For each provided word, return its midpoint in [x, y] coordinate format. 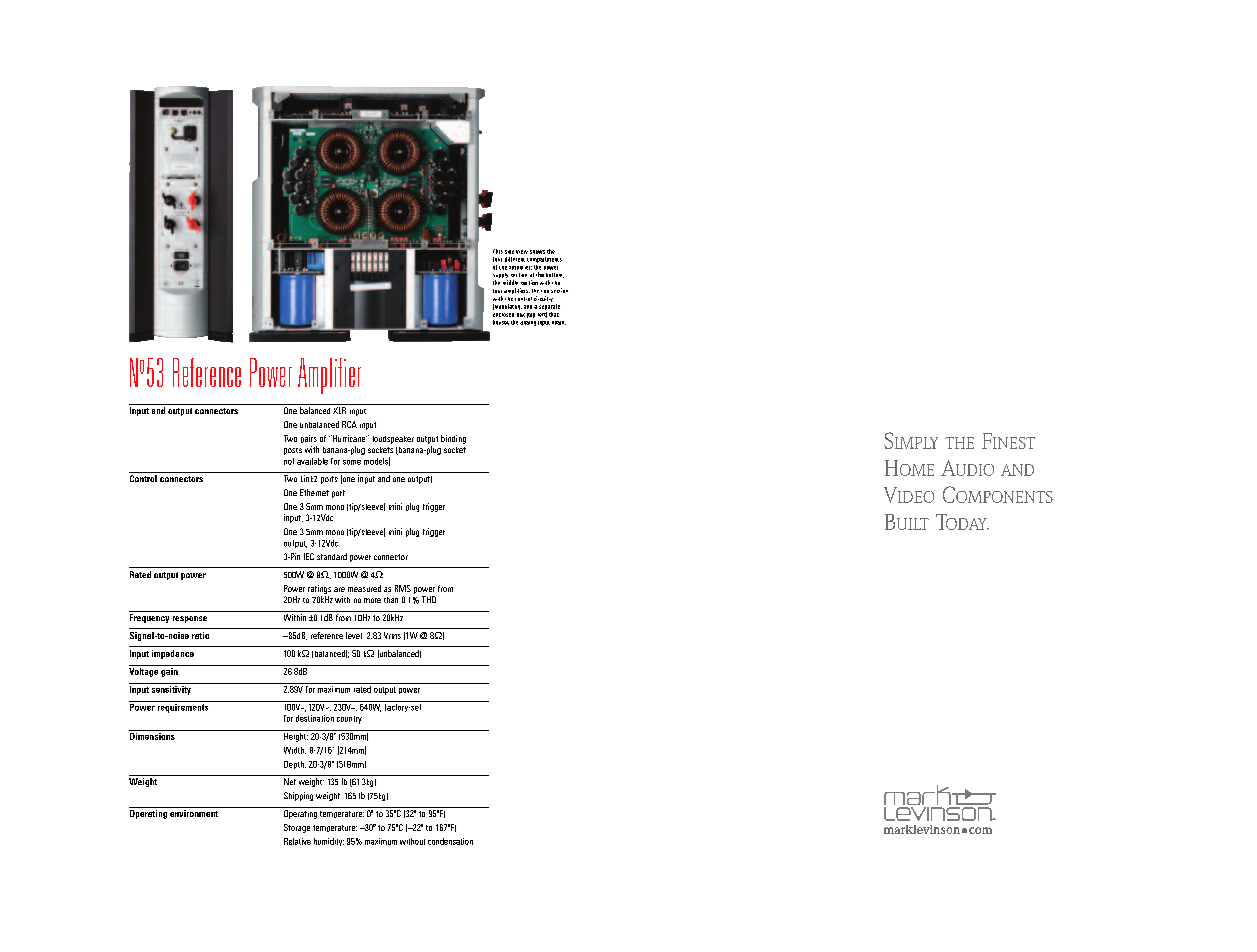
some [352, 462]
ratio [200, 635]
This [498, 251]
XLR [339, 410]
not [289, 461]
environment [194, 813]
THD [429, 599]
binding [453, 439]
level [354, 635]
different [515, 259]
